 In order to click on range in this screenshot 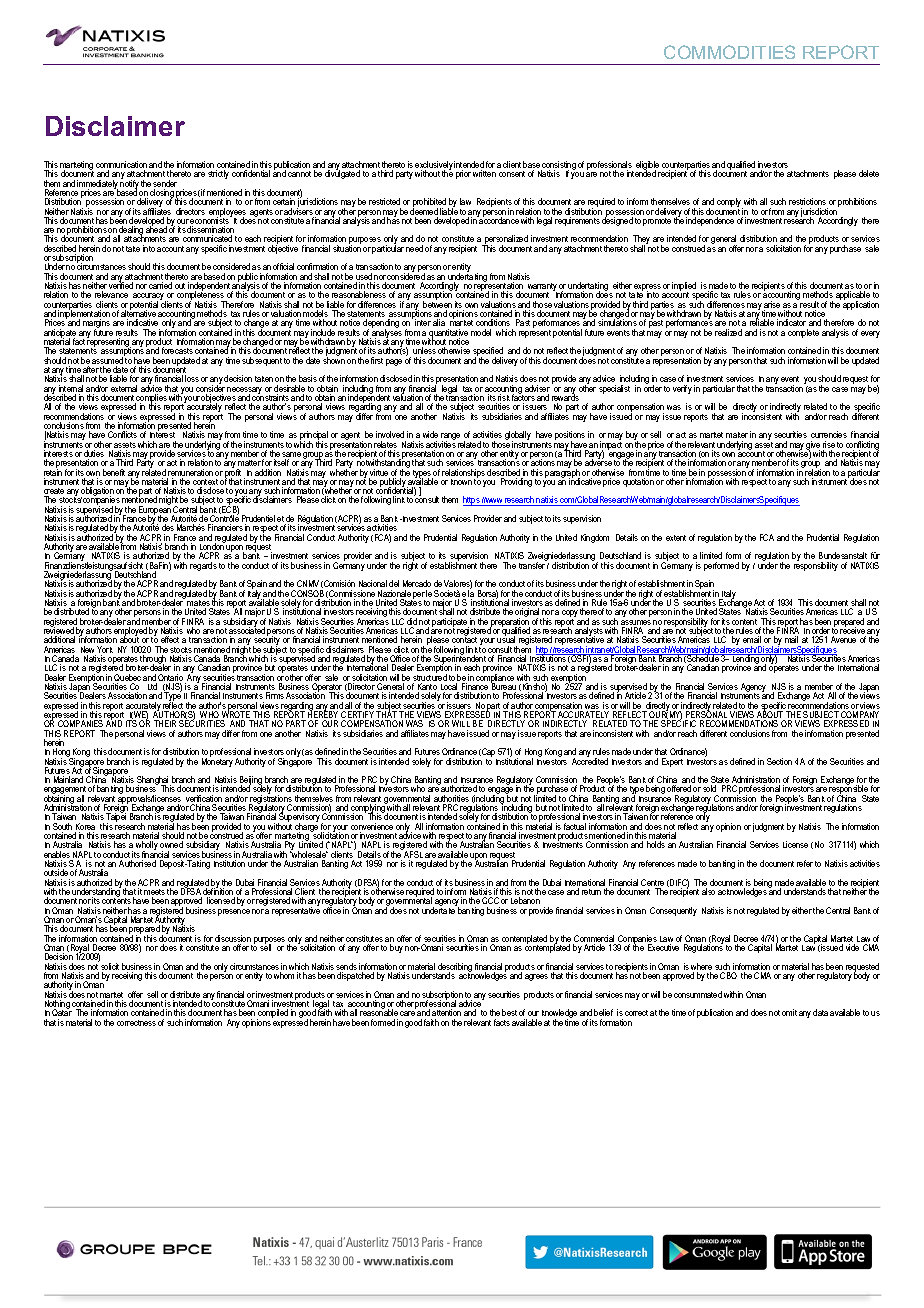, I will do `click(450, 438)`.
